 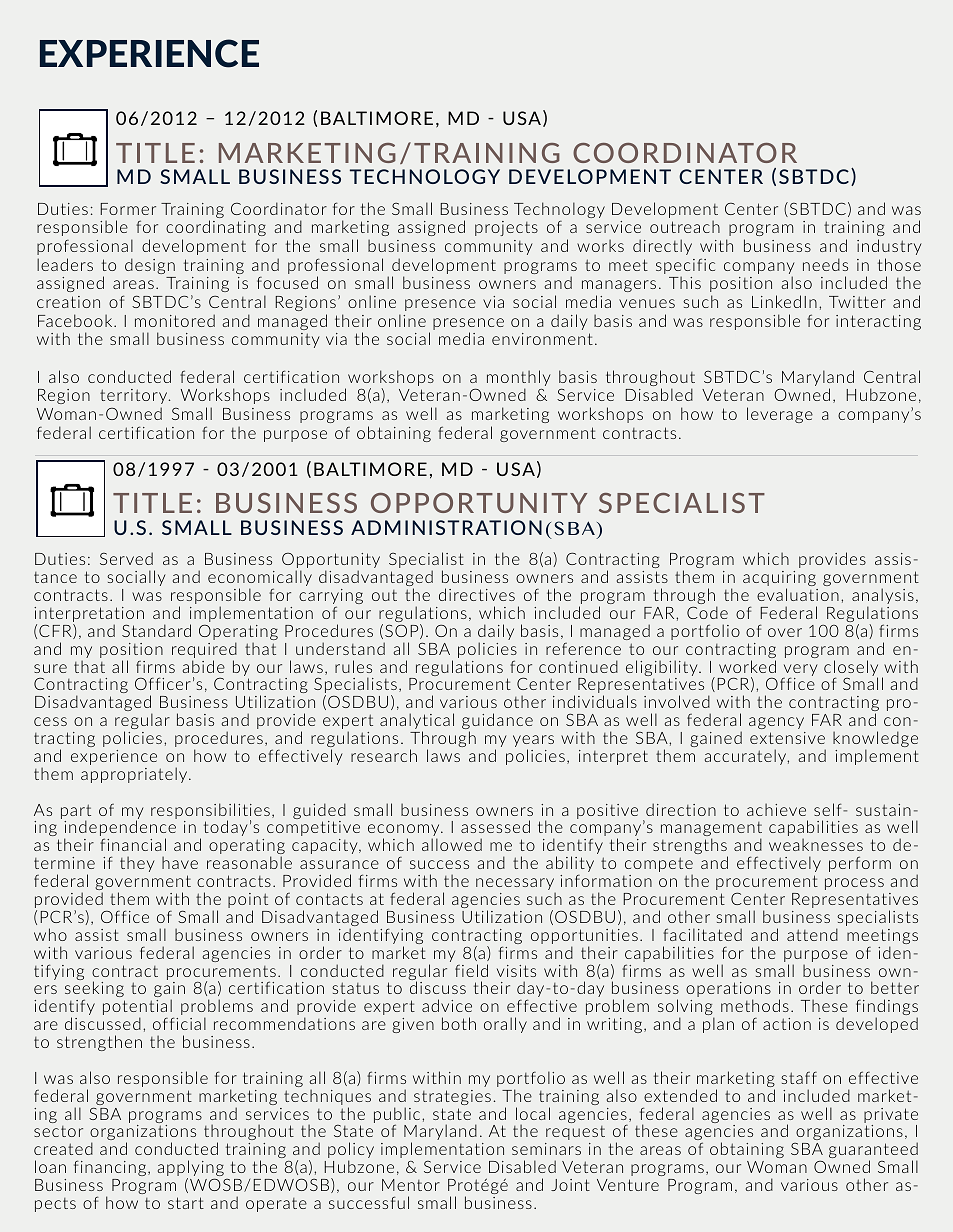 I want to click on guidance, so click(x=497, y=722).
